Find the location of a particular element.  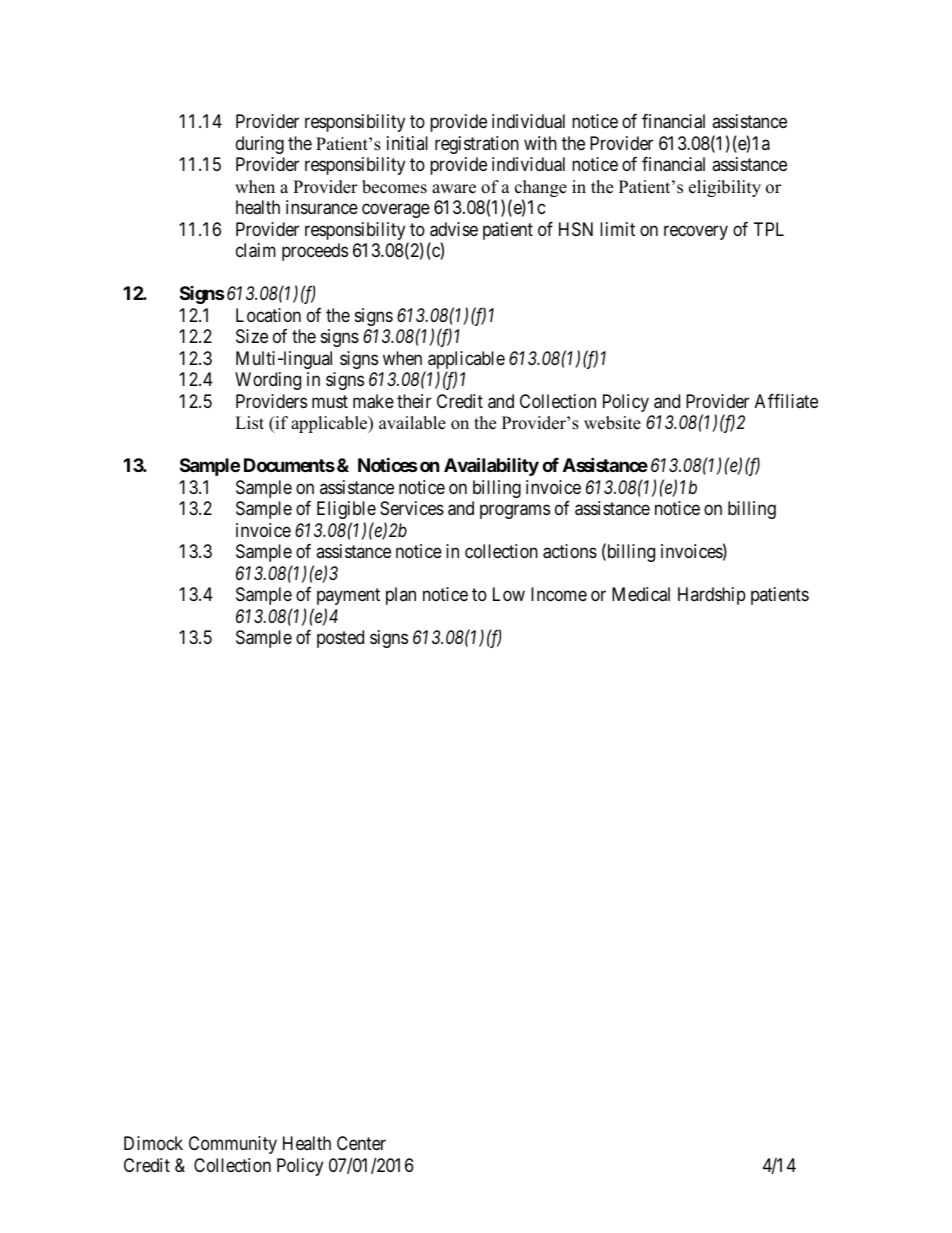

Community is located at coordinates (233, 1145).
